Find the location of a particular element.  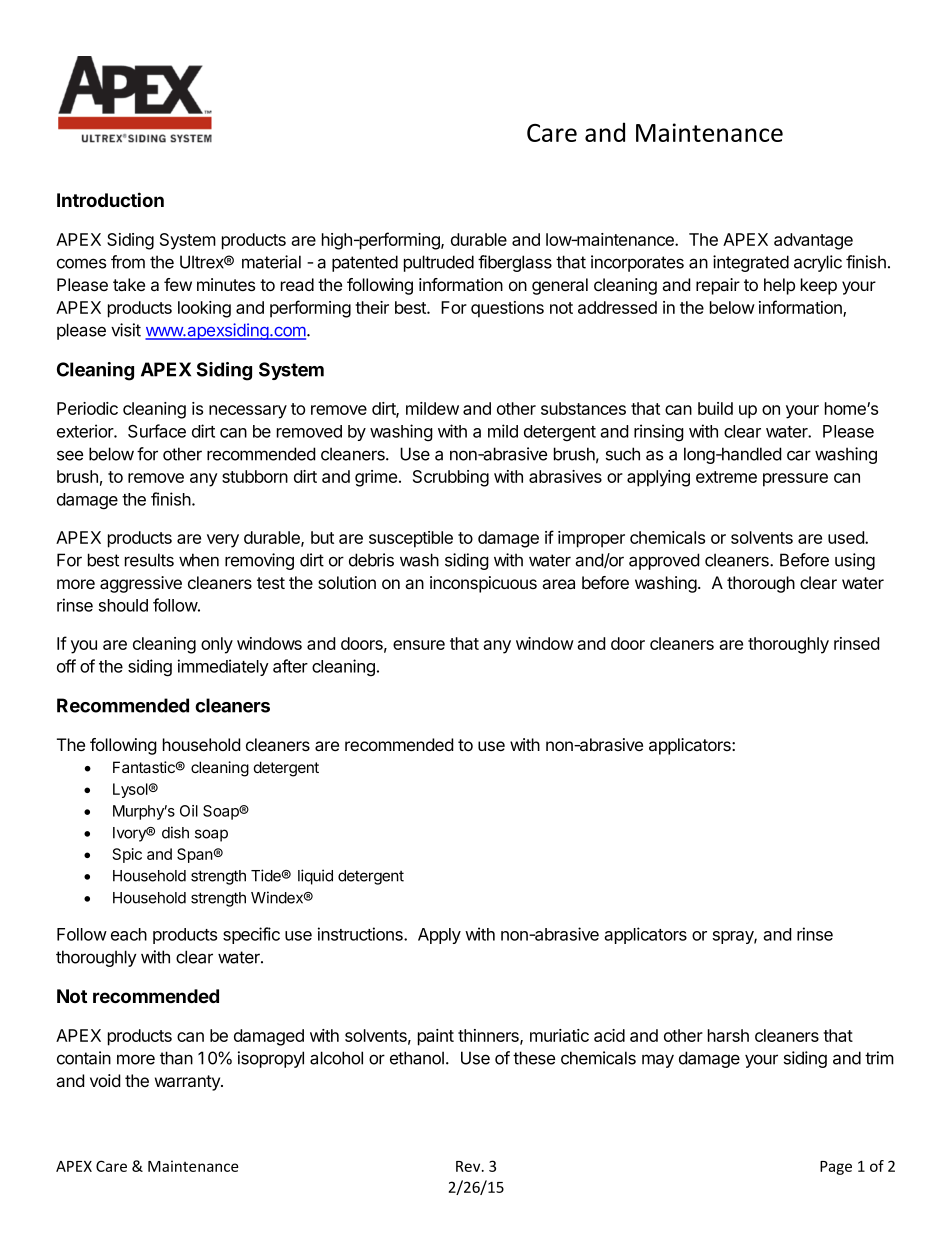

used is located at coordinates (847, 537).
